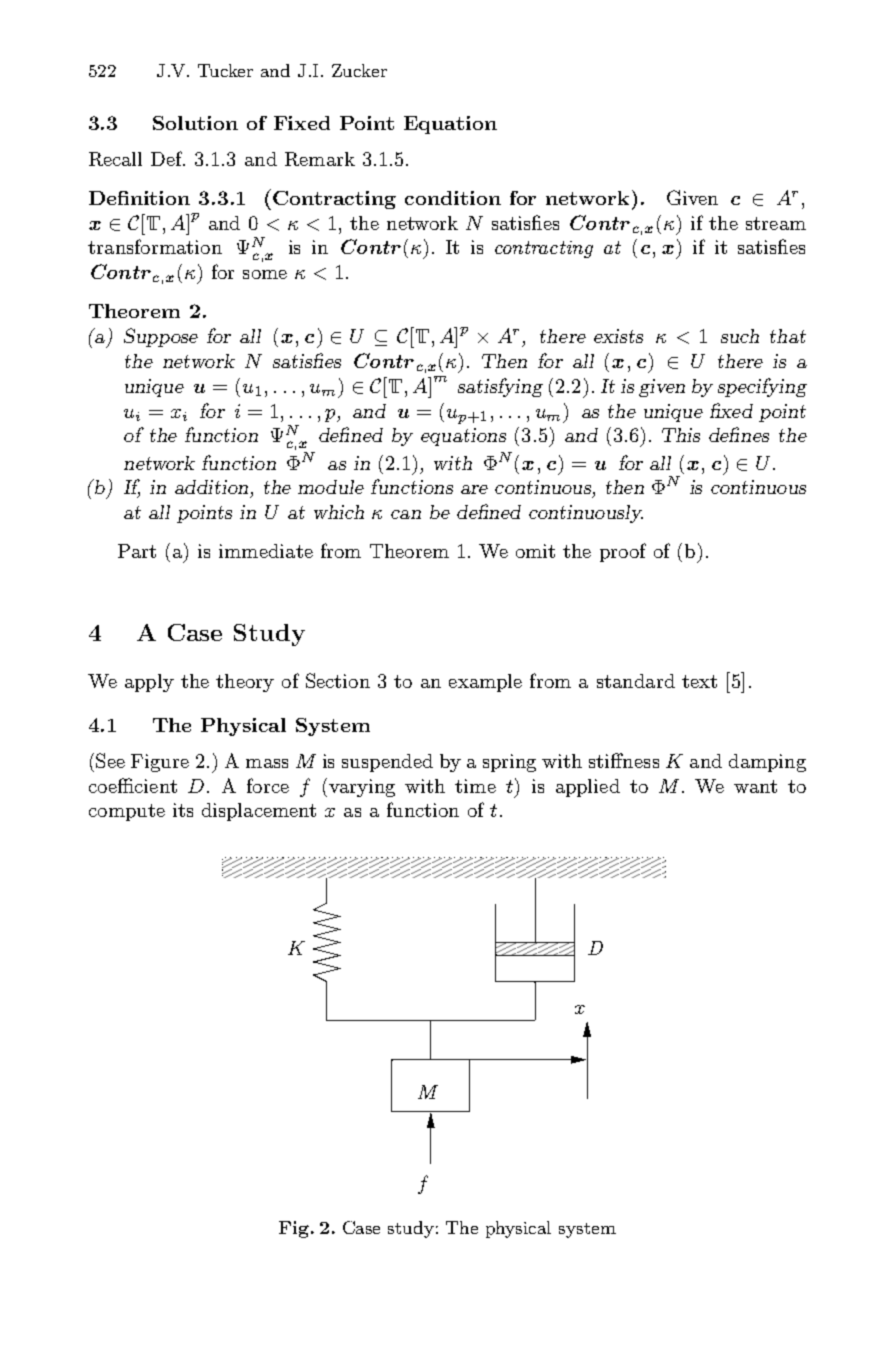 The image size is (893, 1372). I want to click on addition, so click(211, 487).
